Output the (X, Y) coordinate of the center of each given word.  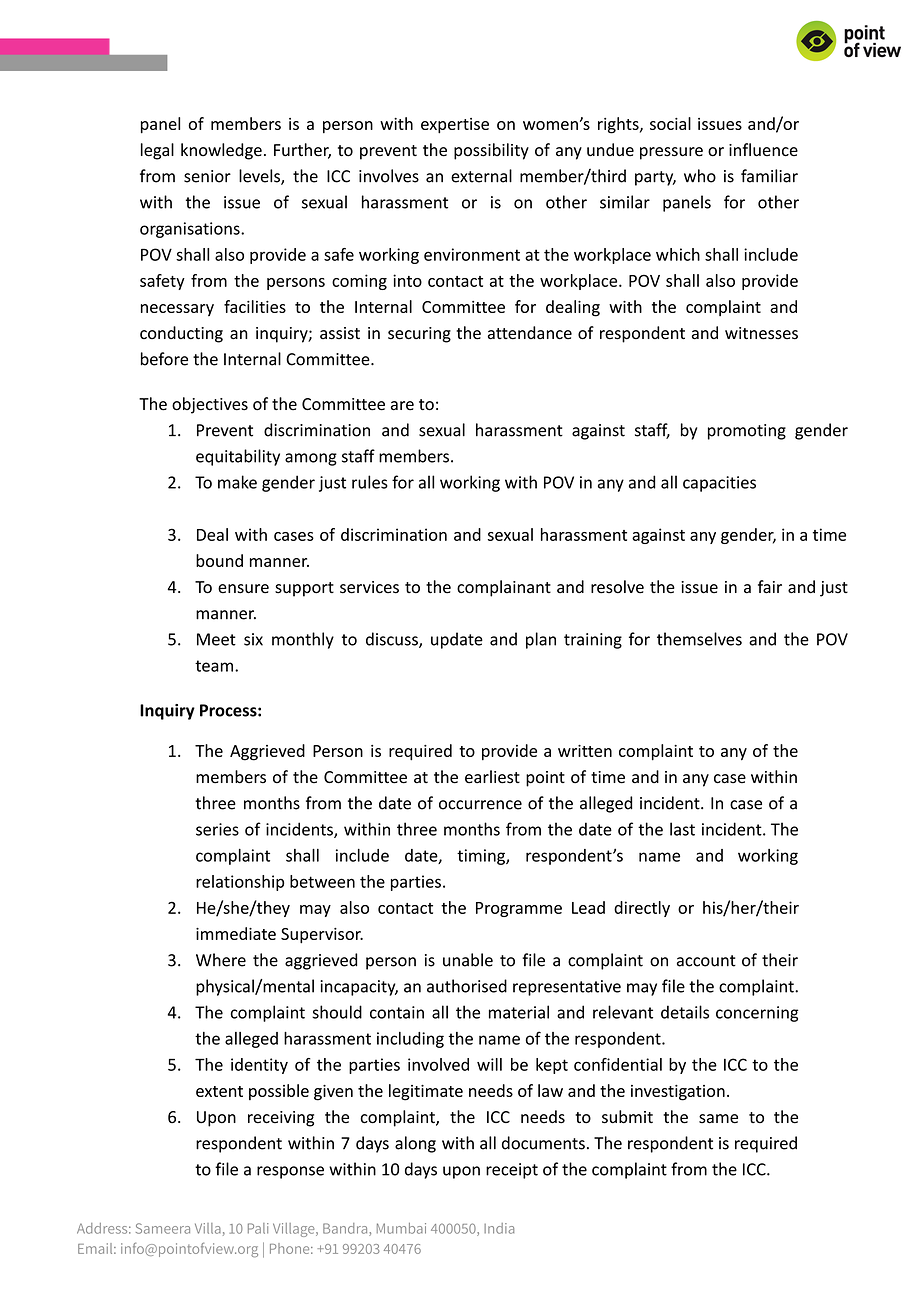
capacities (719, 484)
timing (482, 857)
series (217, 829)
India (499, 1228)
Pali (258, 1228)
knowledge (221, 151)
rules (370, 482)
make (237, 482)
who (700, 176)
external (481, 176)
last (682, 829)
